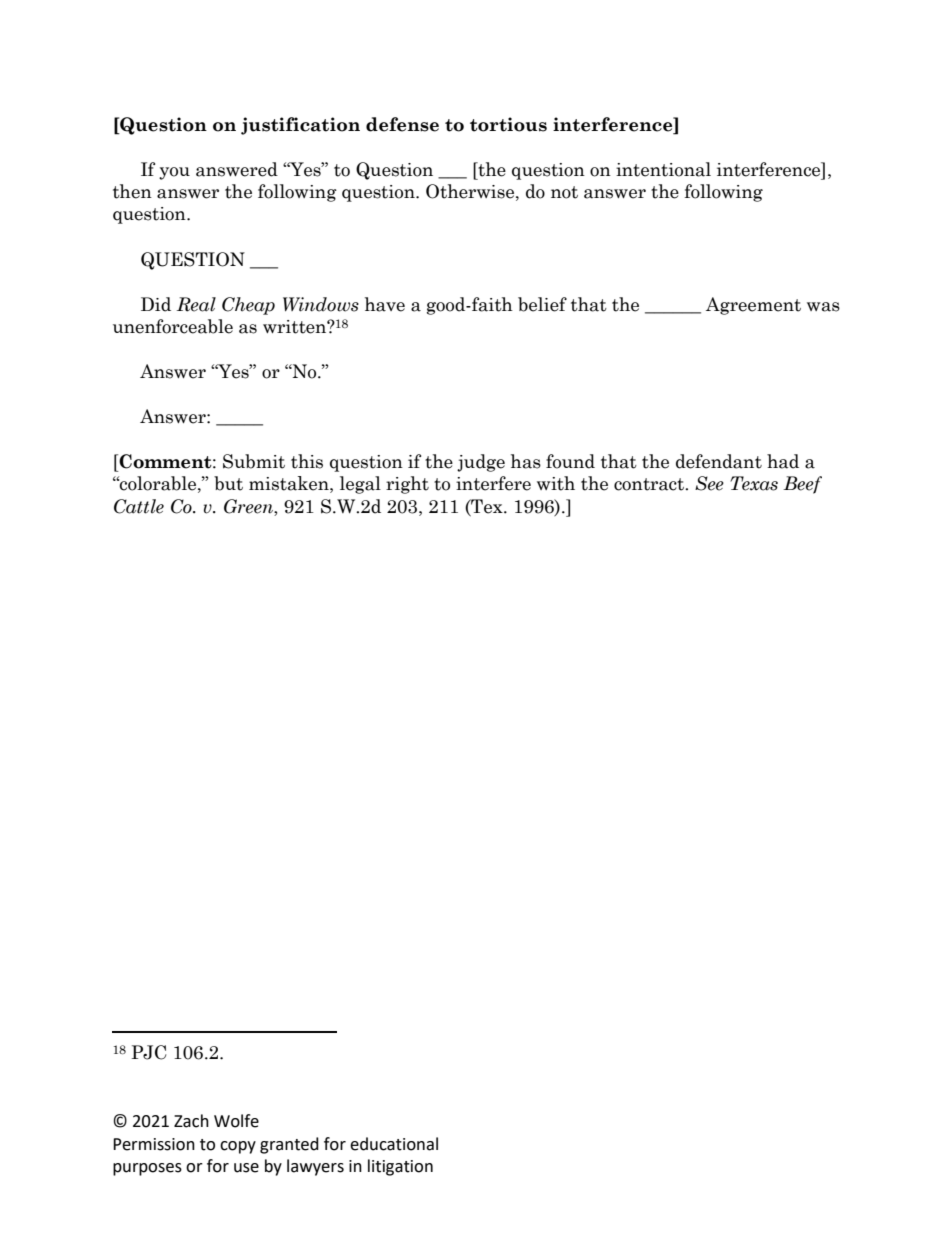 This document has width=952, height=1233. I want to click on litigation, so click(400, 1167).
